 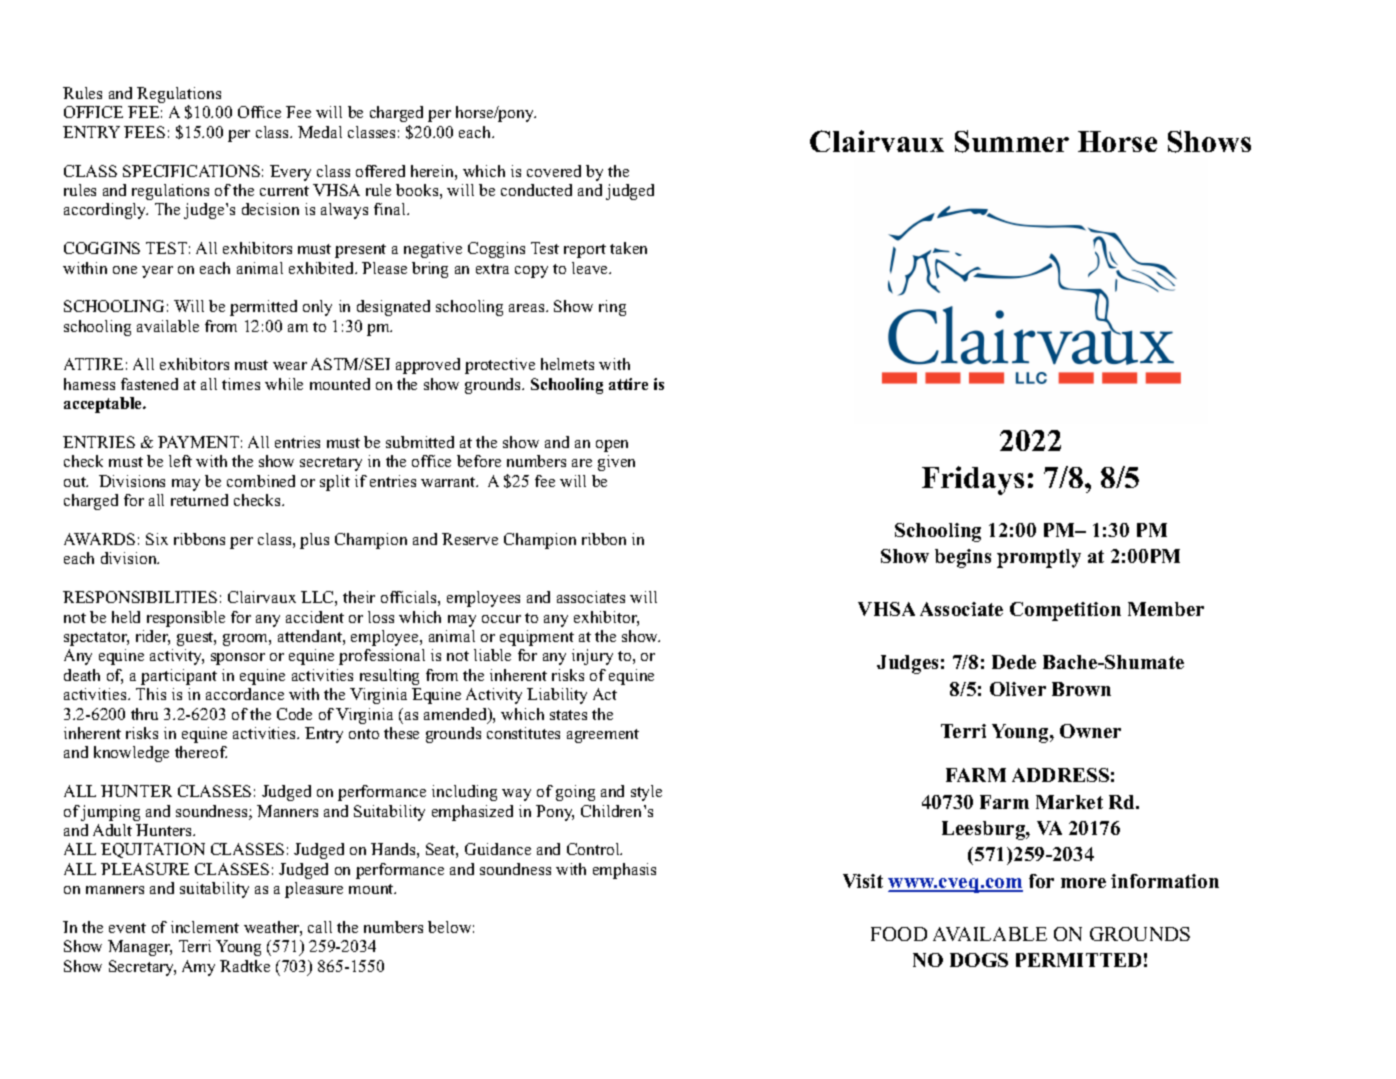 I want to click on Summer, so click(x=1012, y=141).
